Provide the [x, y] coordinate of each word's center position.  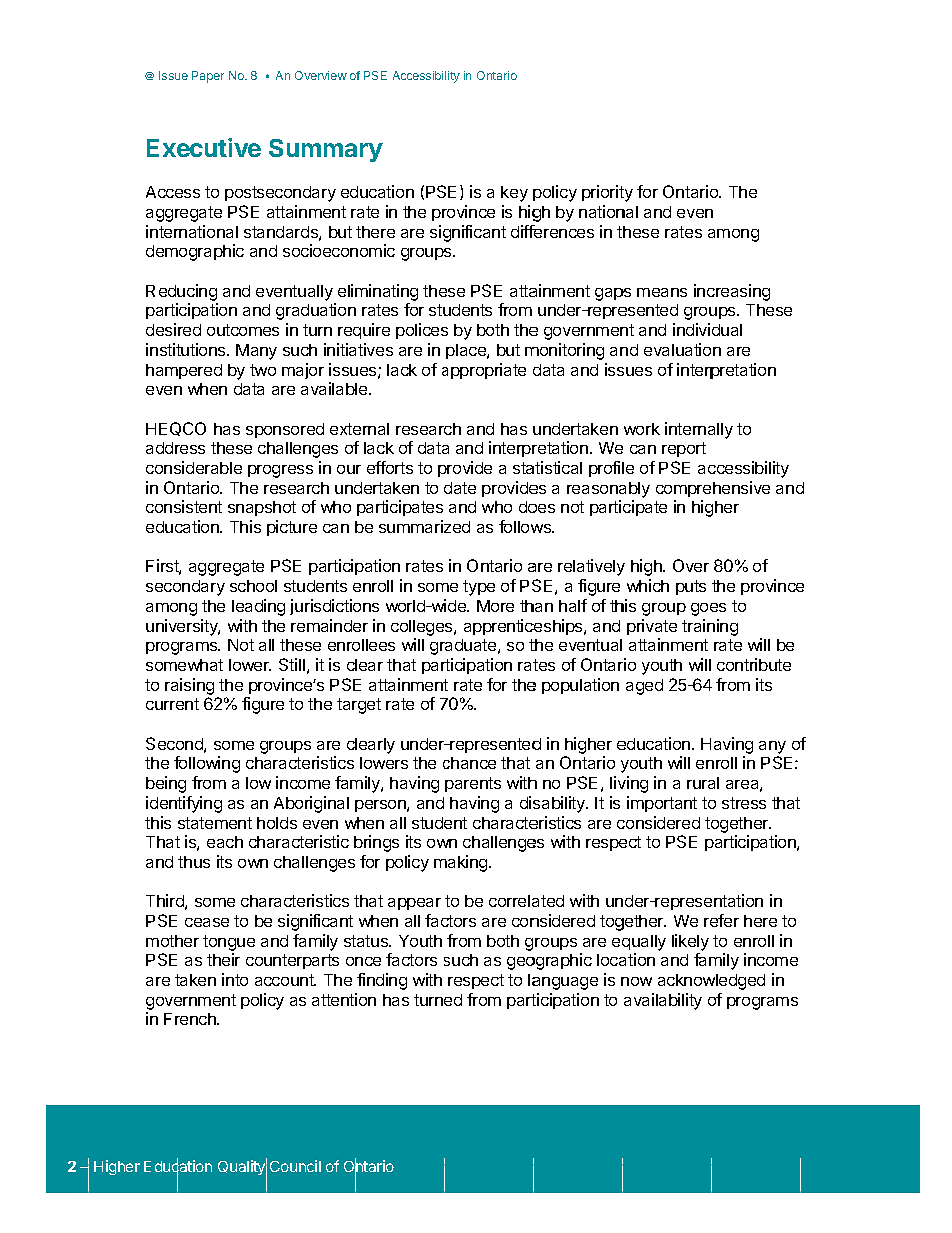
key [514, 194]
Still [292, 664]
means [662, 292]
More [495, 606]
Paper [208, 77]
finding [382, 981]
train [698, 625]
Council [295, 1166]
